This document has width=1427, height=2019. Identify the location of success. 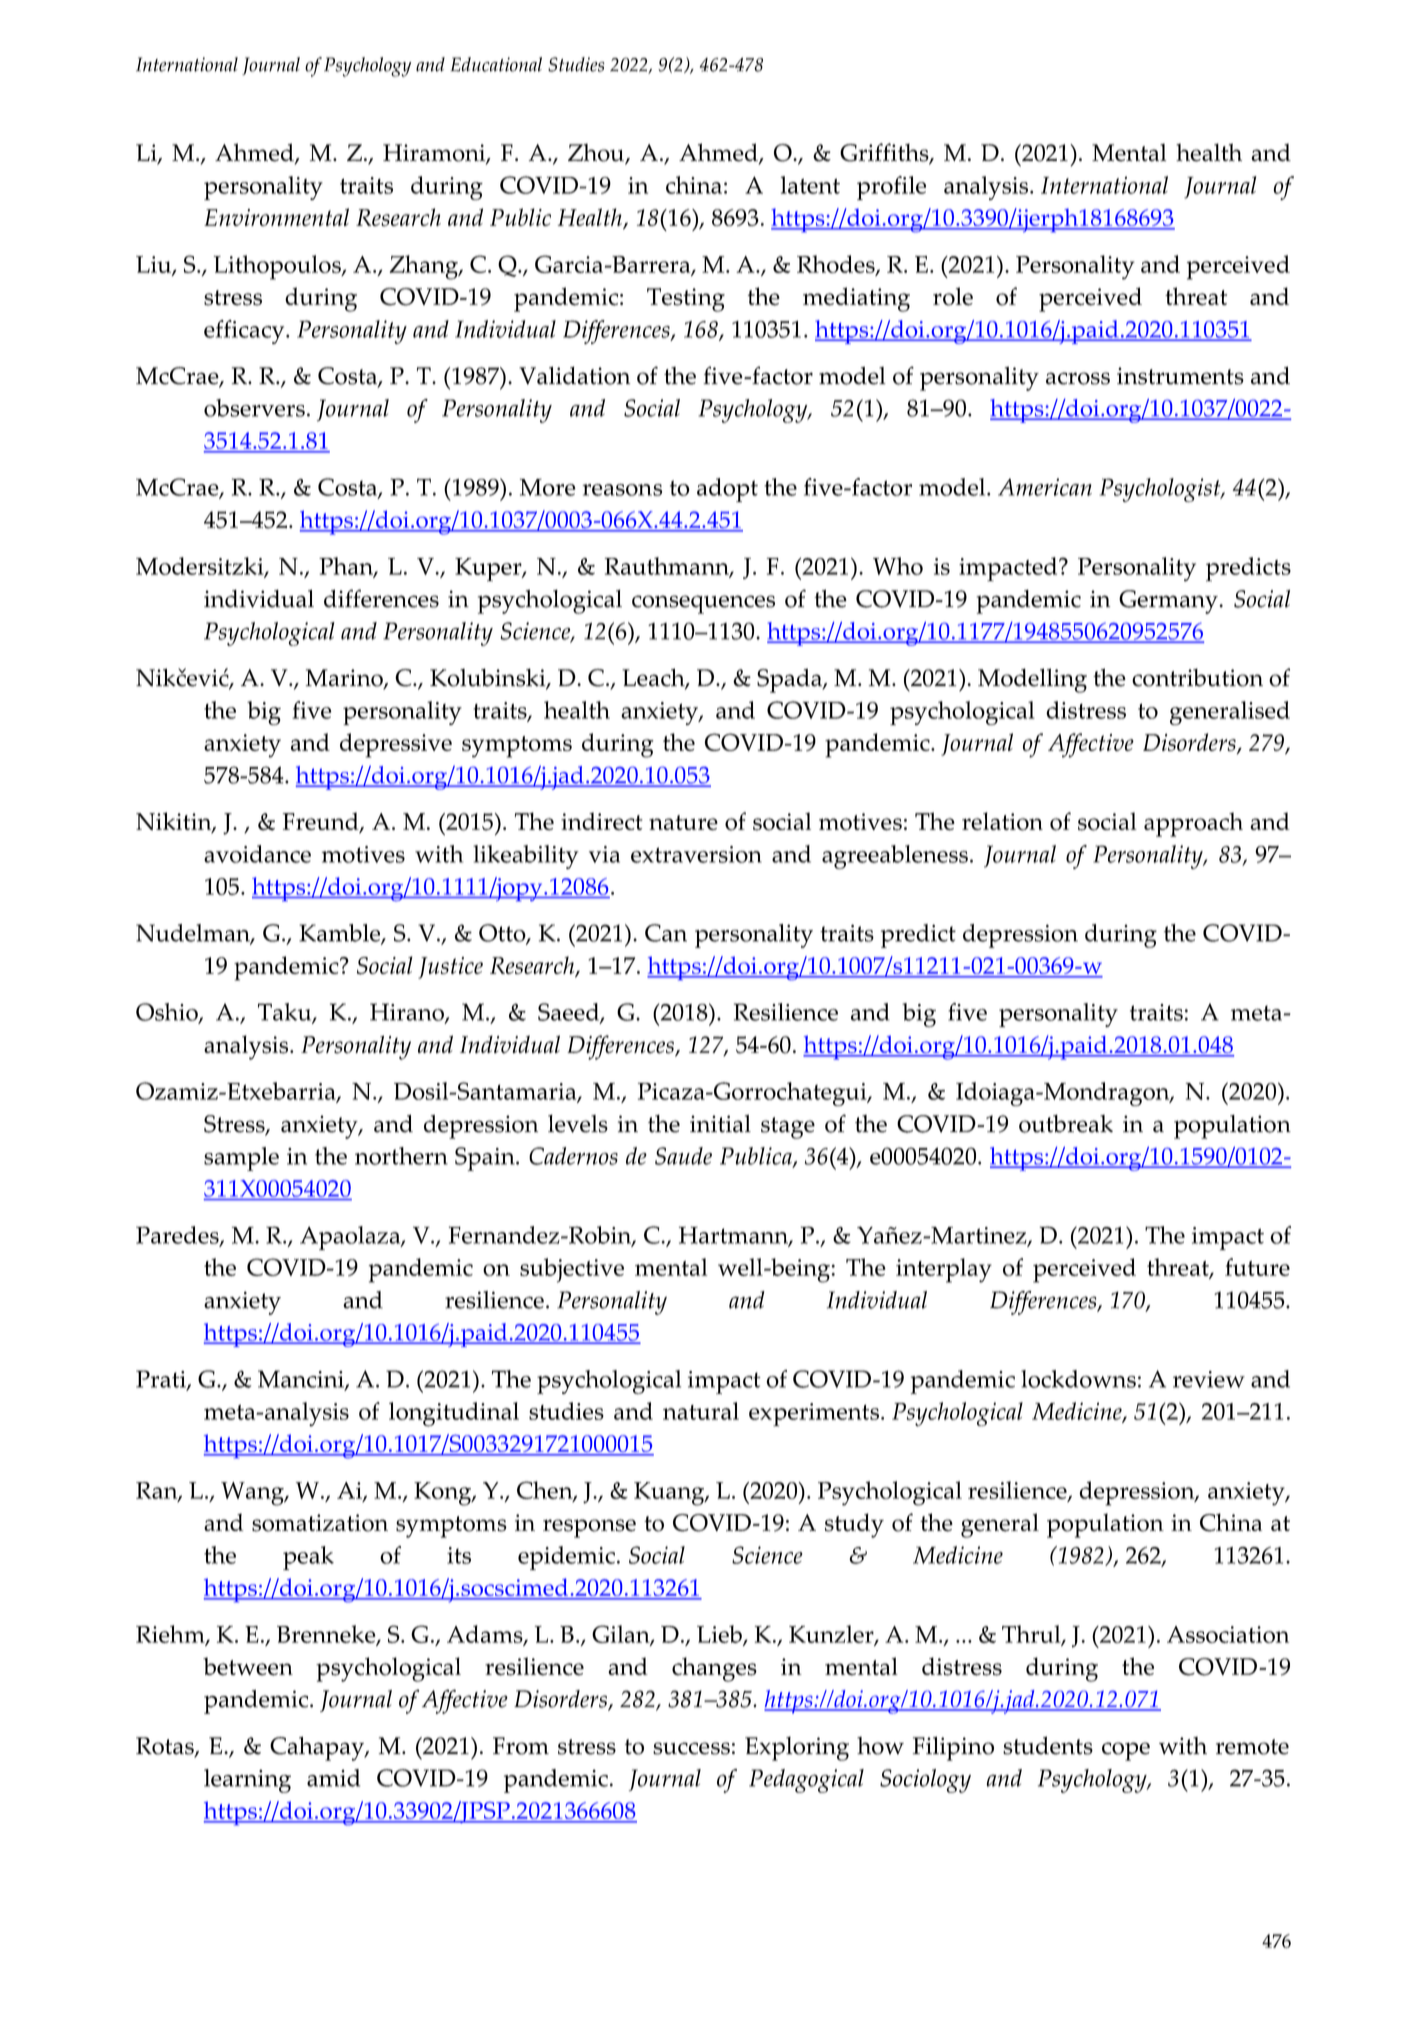
(691, 1748).
